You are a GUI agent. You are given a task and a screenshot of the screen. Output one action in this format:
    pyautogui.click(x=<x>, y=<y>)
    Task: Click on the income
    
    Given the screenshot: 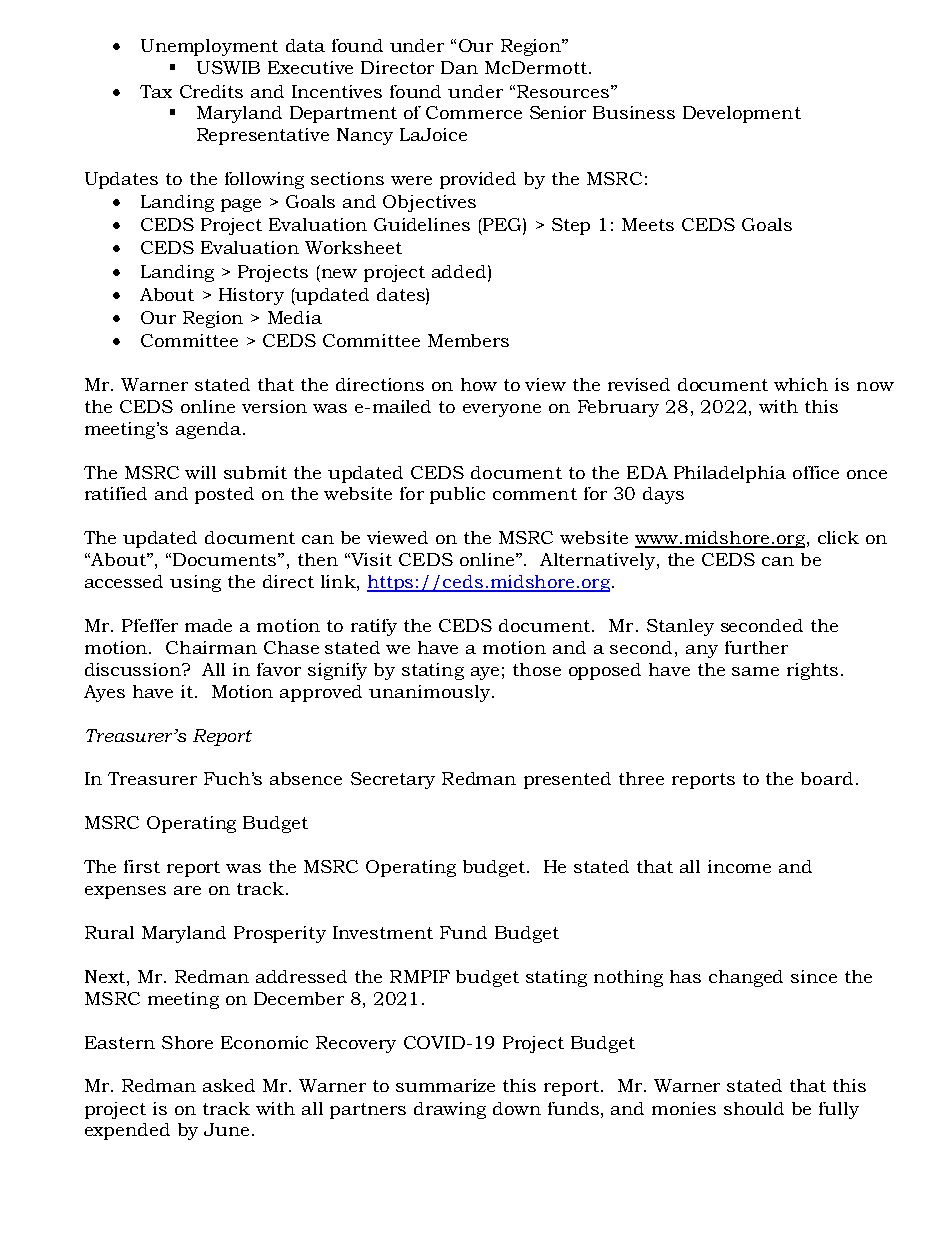 What is the action you would take?
    pyautogui.click(x=739, y=866)
